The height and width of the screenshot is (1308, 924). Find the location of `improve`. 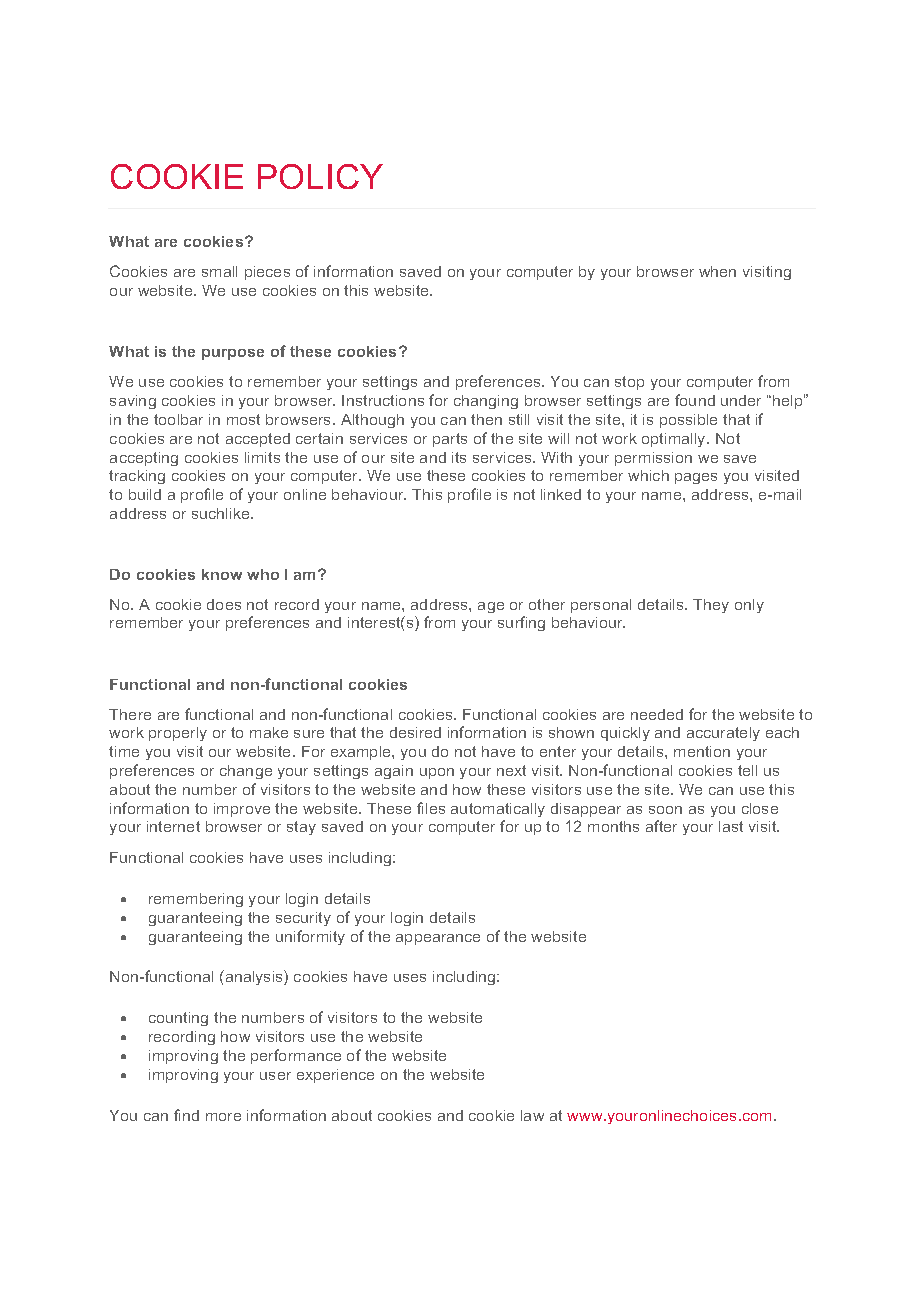

improve is located at coordinates (242, 810).
